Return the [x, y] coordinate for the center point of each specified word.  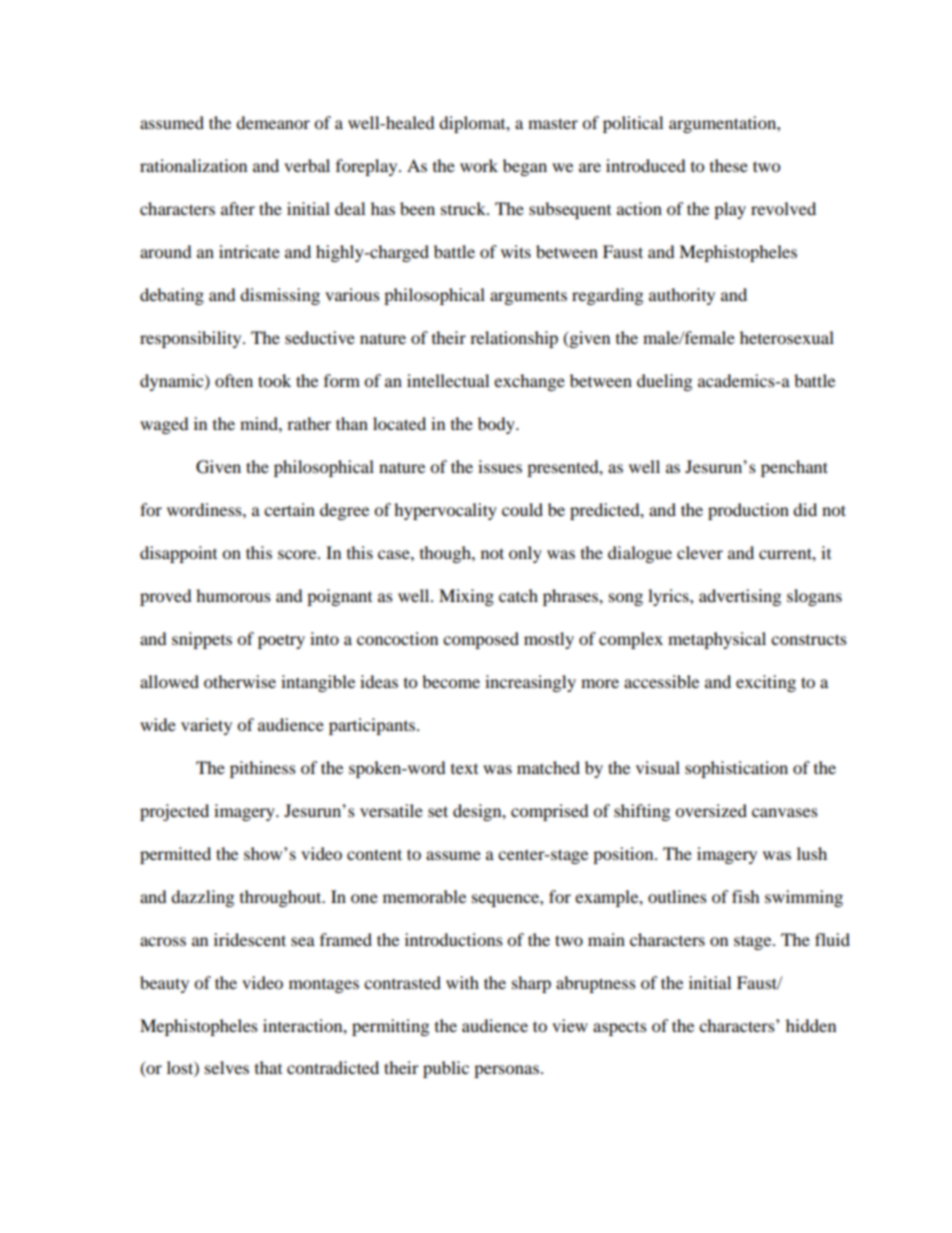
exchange [529, 382]
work [479, 165]
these [729, 165]
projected [174, 812]
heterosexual [787, 337]
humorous [233, 595]
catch [518, 595]
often [234, 380]
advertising [740, 597]
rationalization [193, 165]
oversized [711, 810]
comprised [550, 812]
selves [227, 1067]
